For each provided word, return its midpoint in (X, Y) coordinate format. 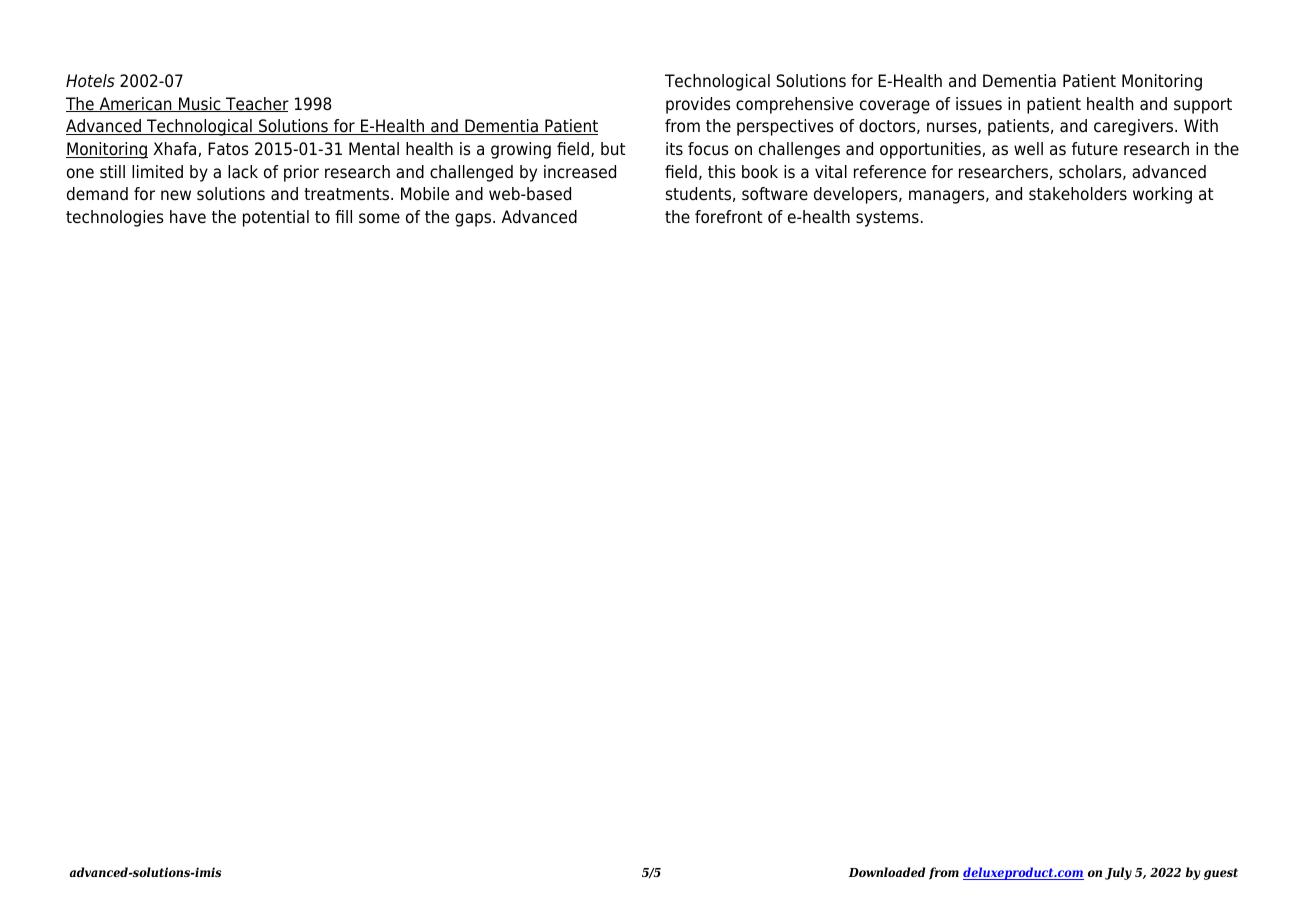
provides (698, 105)
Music (200, 104)
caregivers (1135, 127)
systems (887, 219)
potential (276, 218)
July (1118, 873)
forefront (728, 217)
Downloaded (887, 872)
